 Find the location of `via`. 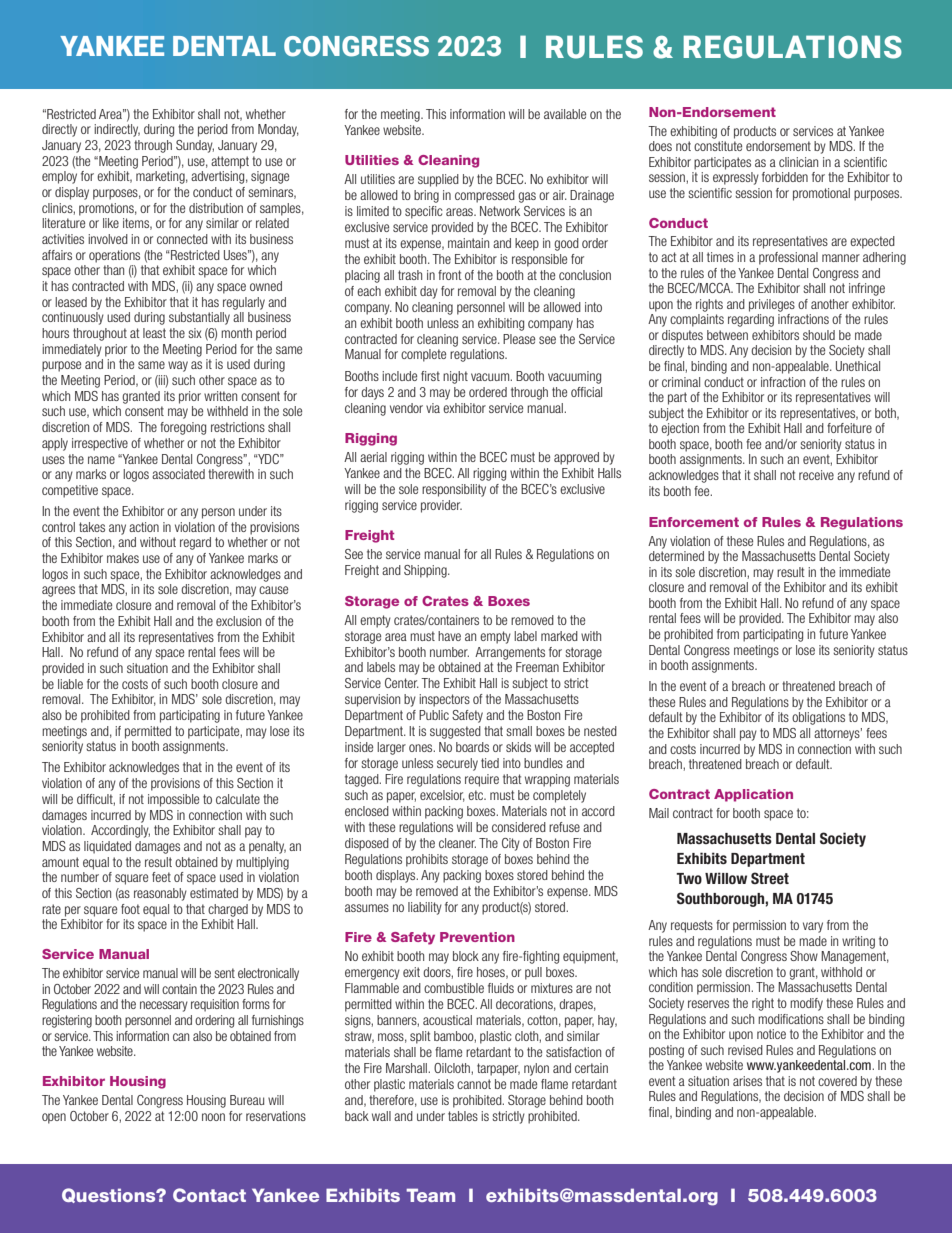

via is located at coordinates (433, 408).
